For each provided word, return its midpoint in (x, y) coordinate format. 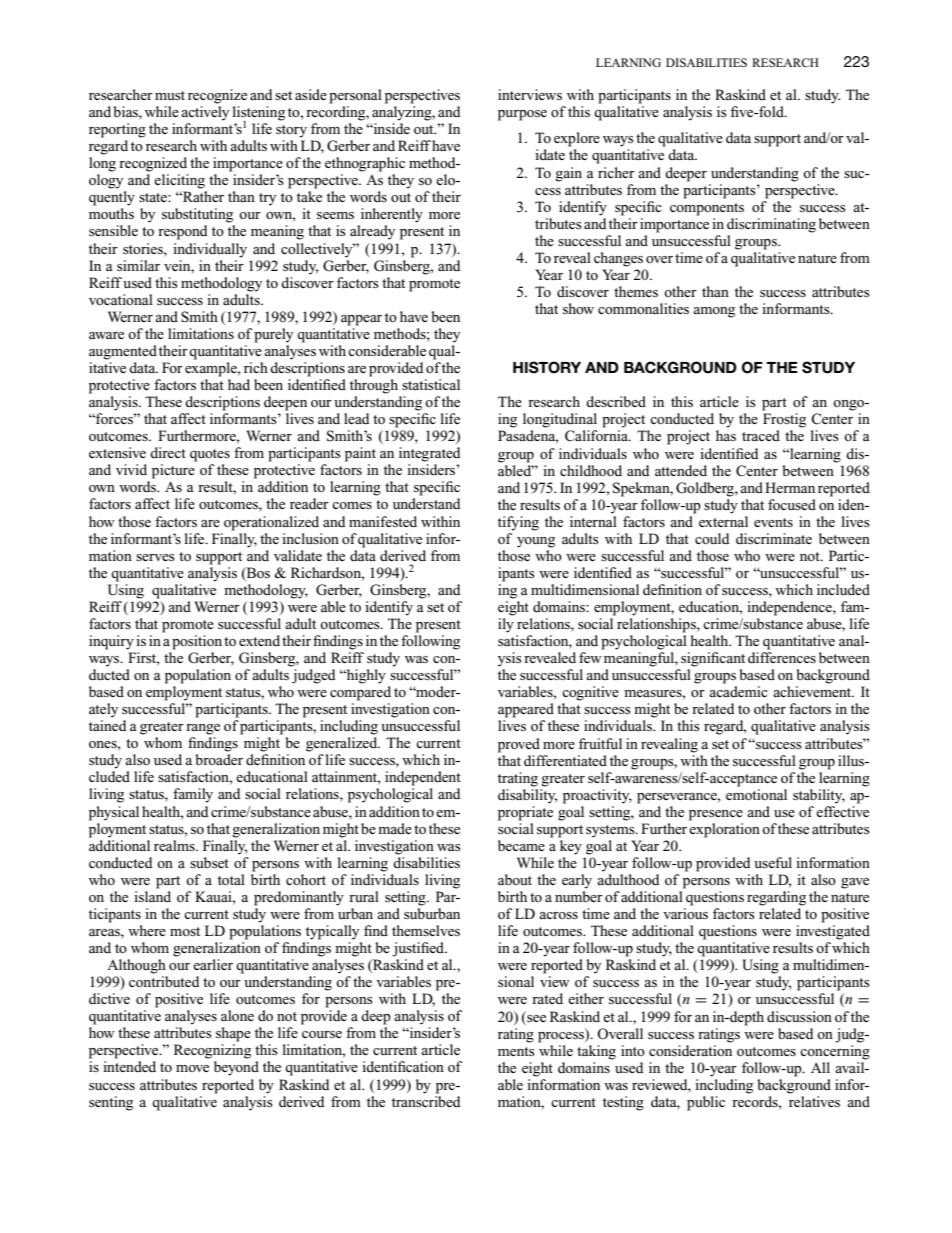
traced (761, 435)
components (707, 209)
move (192, 1068)
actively (205, 113)
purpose (522, 115)
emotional (756, 793)
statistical (431, 384)
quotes (210, 455)
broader (219, 759)
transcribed (426, 1100)
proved (519, 745)
